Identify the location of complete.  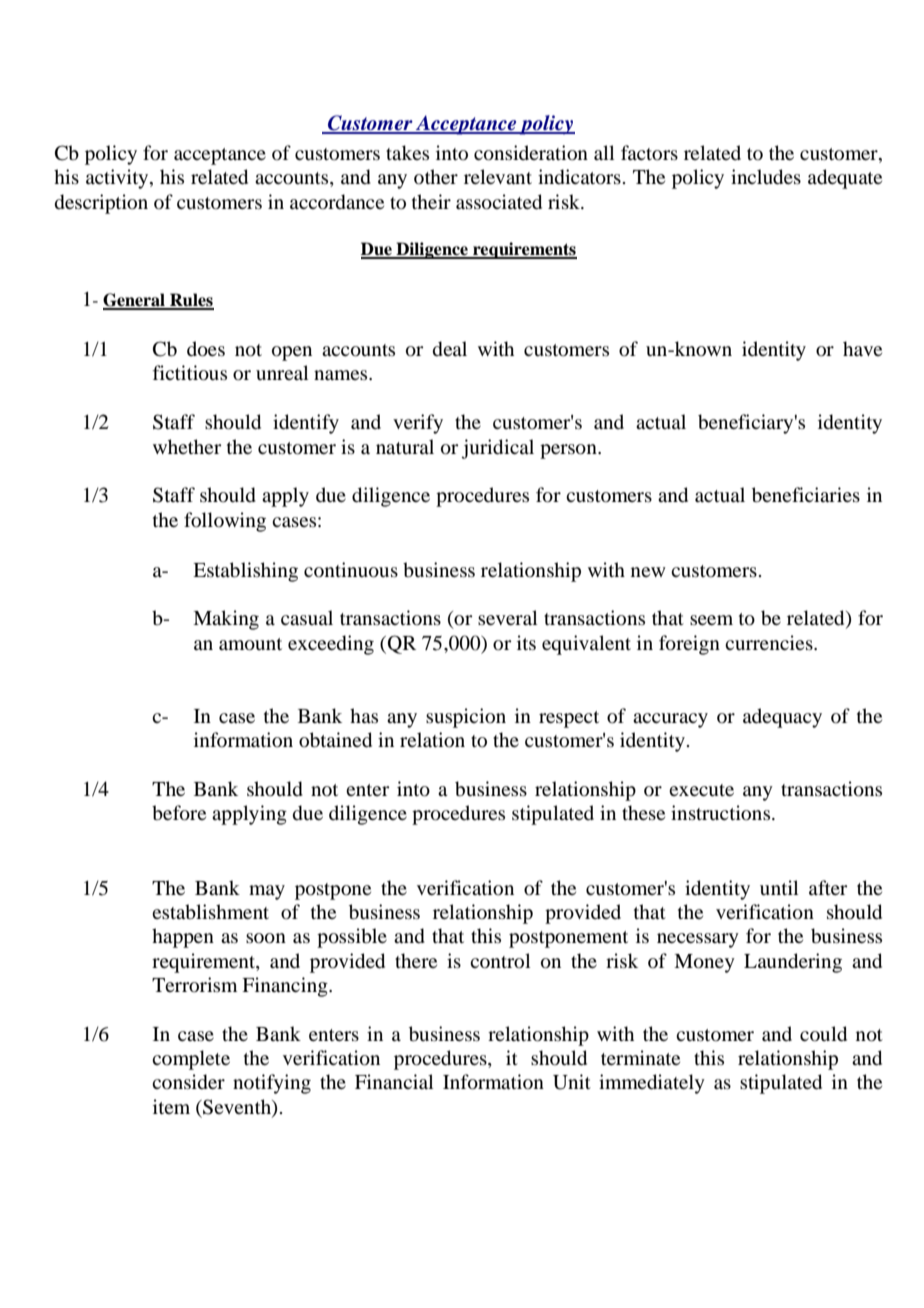
(191, 1060).
